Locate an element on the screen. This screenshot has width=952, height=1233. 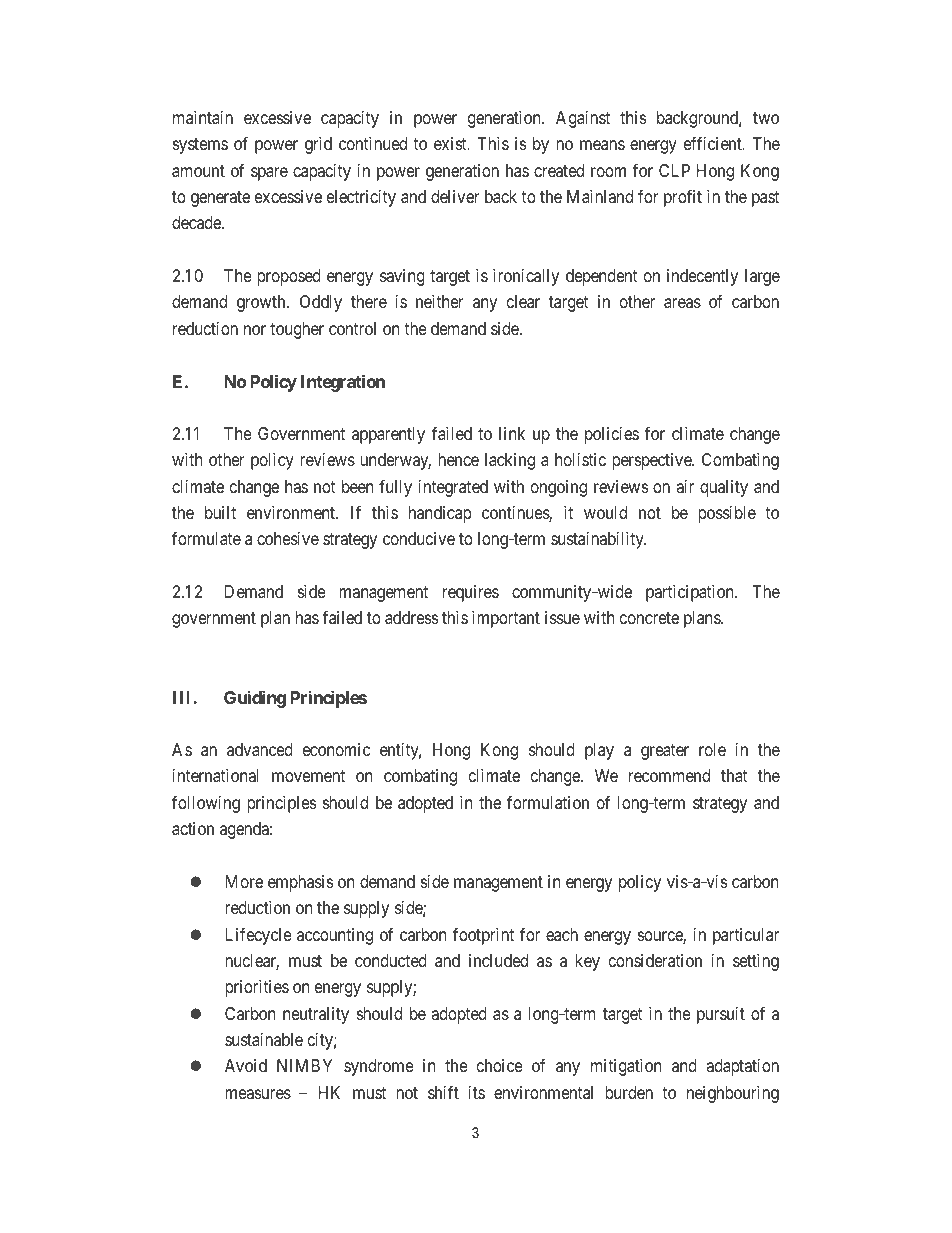
choice is located at coordinates (500, 1065).
